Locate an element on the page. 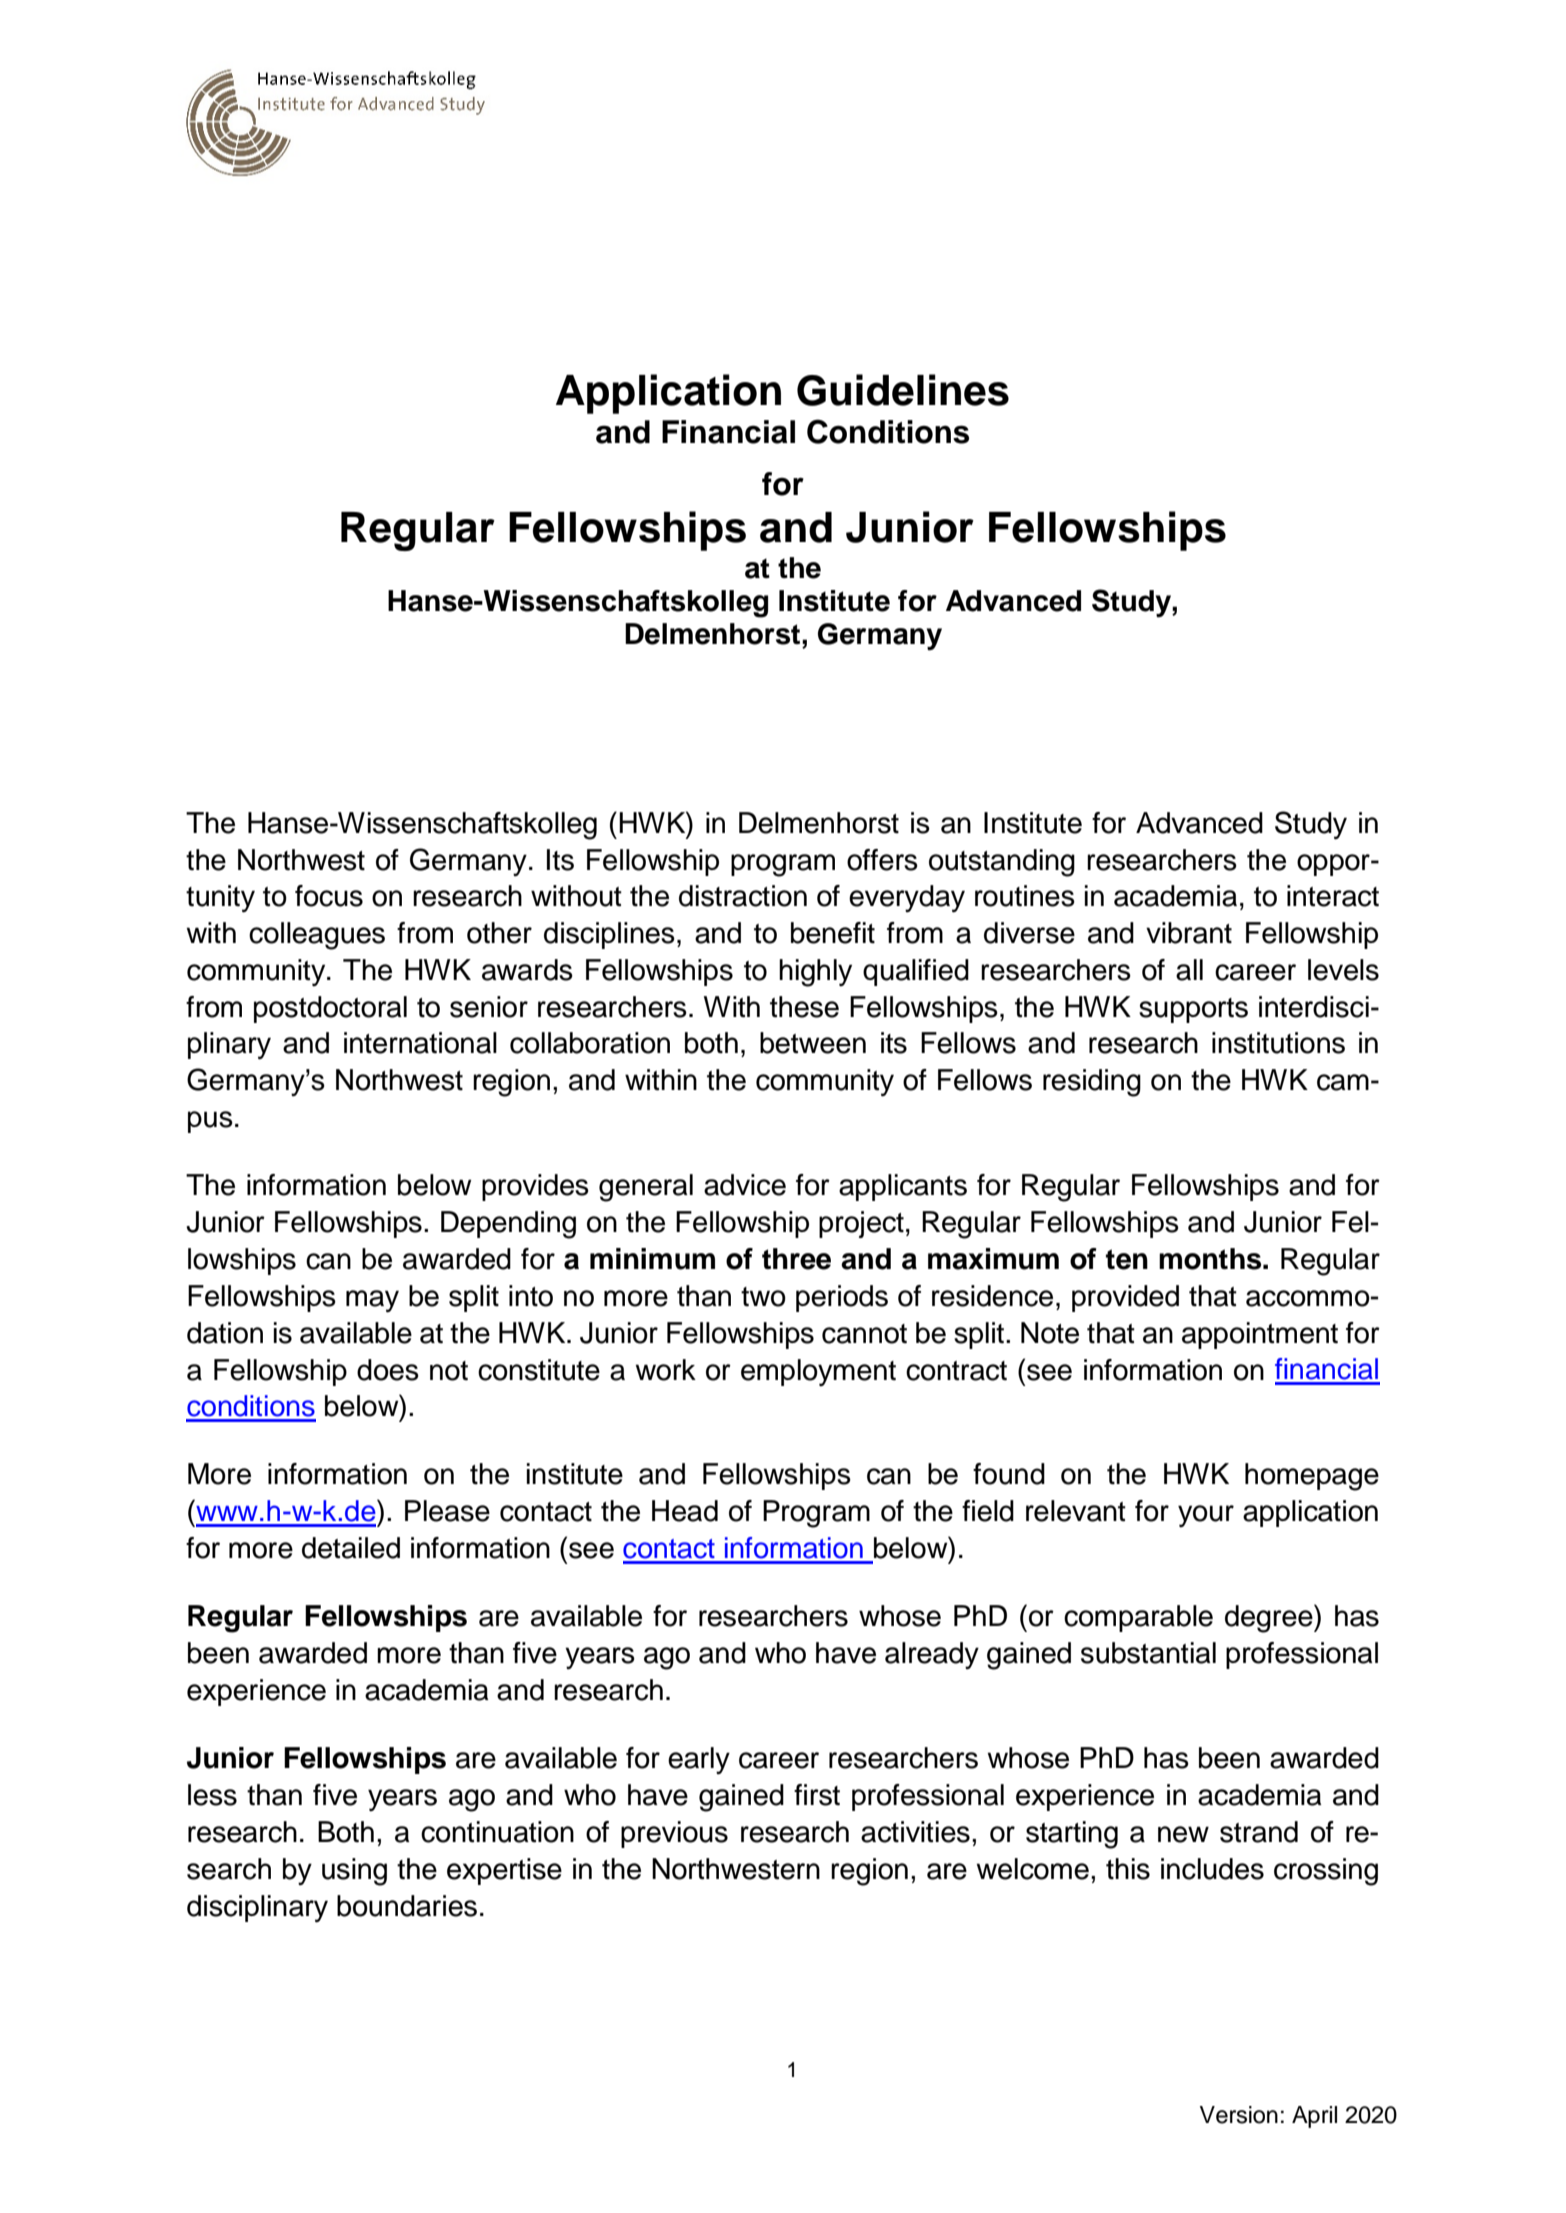  previous is located at coordinates (674, 1834).
